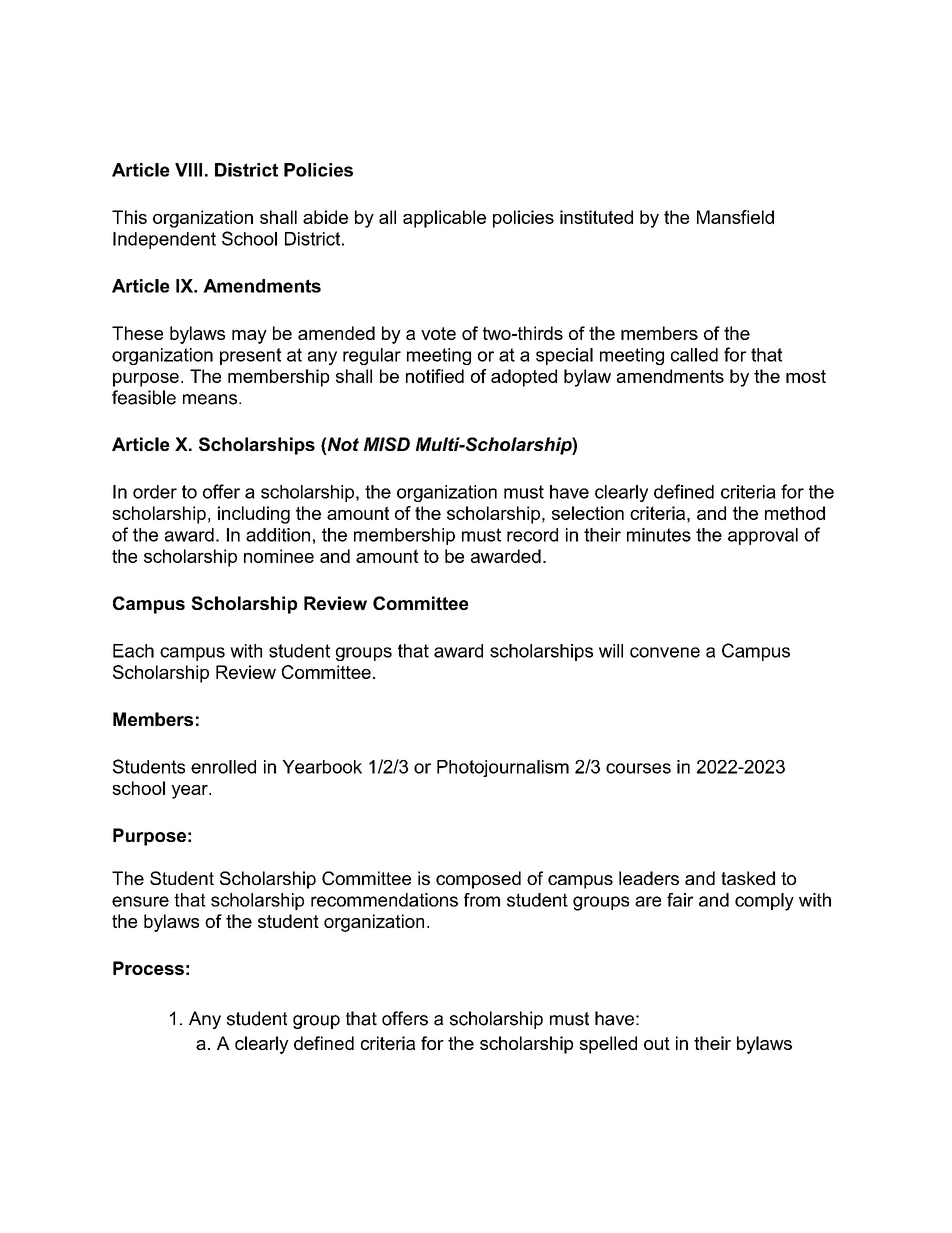  I want to click on VIII, so click(188, 170).
